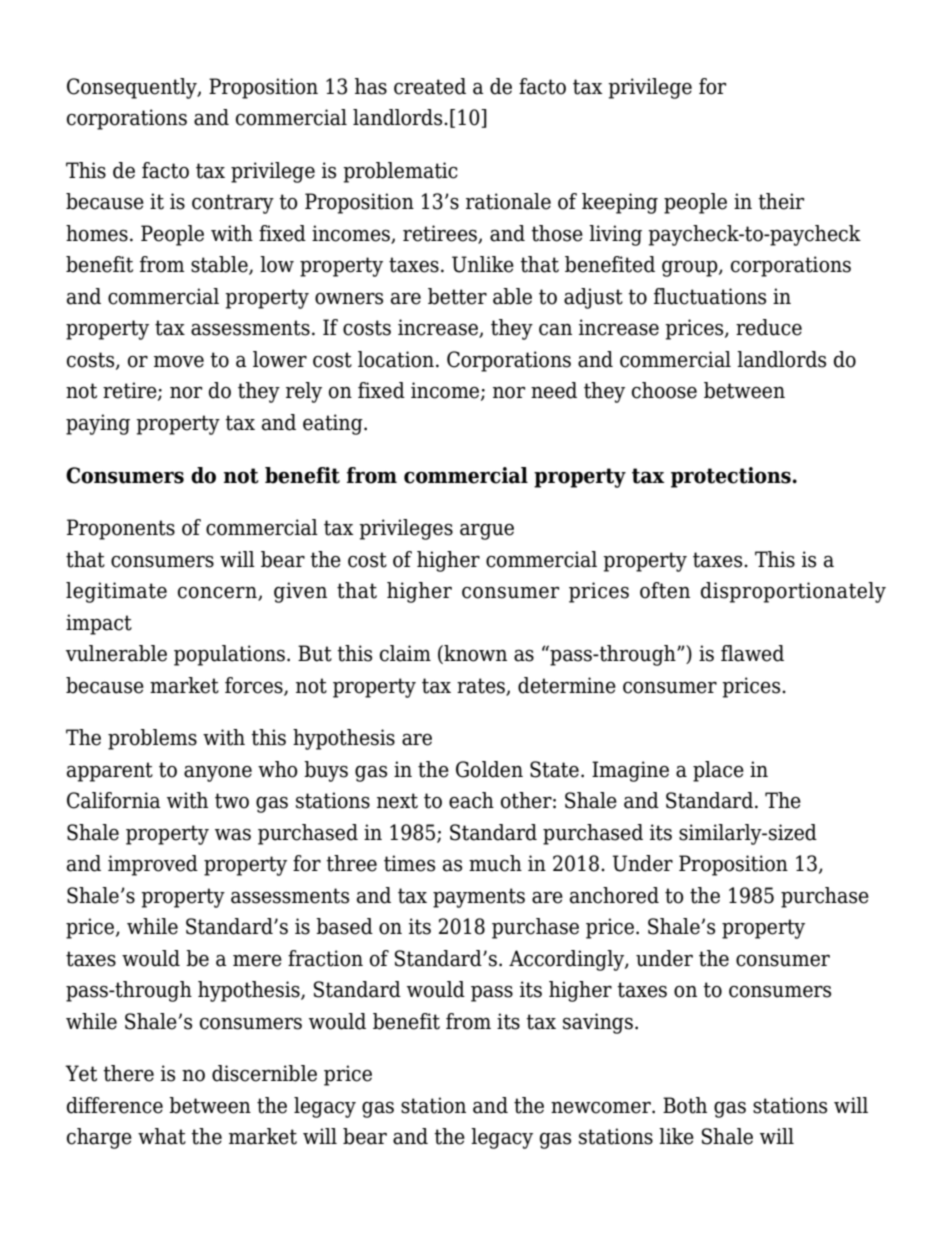  What do you see at coordinates (116, 592) in the screenshot?
I see `legitimate` at bounding box center [116, 592].
